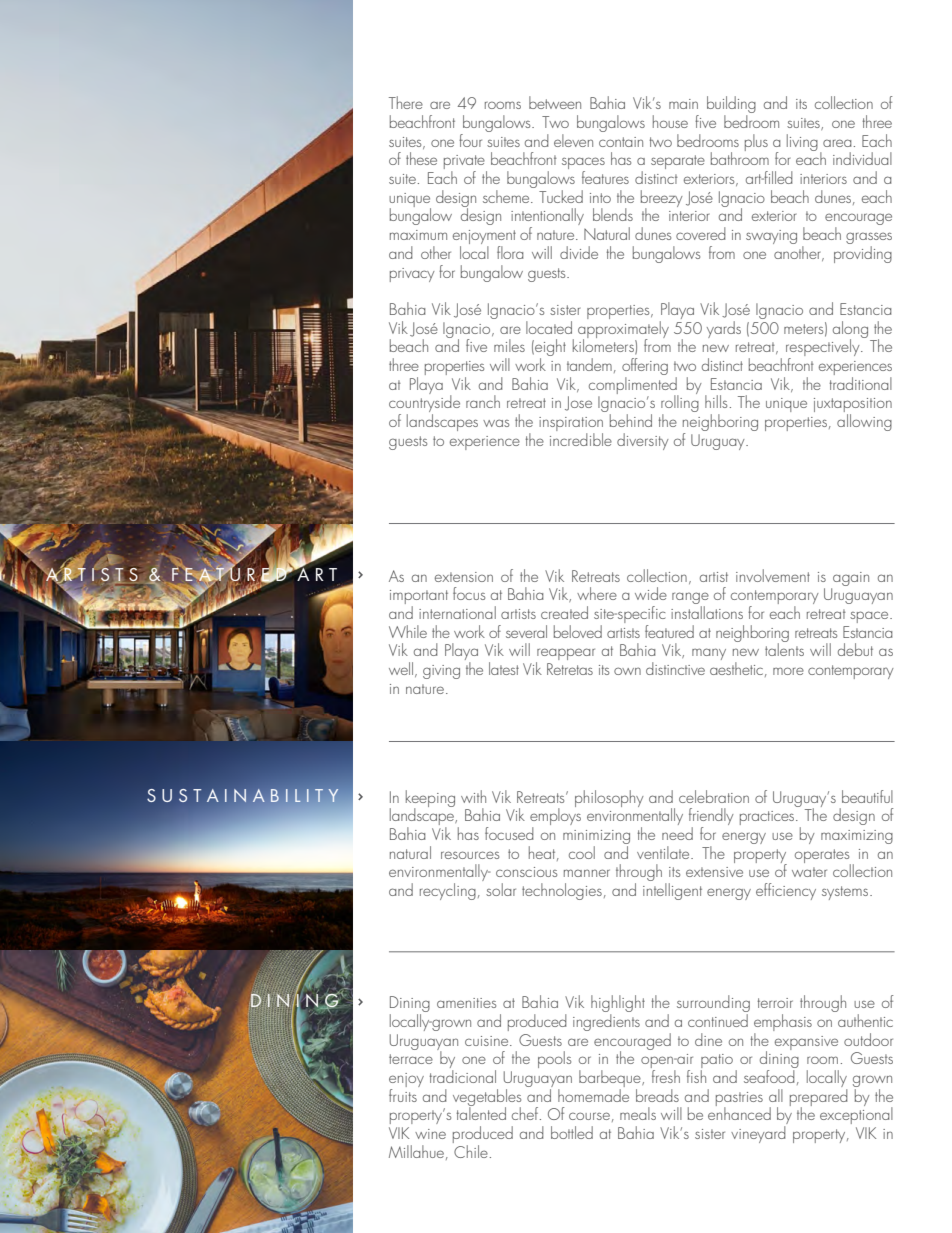  Describe the element at coordinates (768, 818) in the screenshot. I see `practices` at that location.
